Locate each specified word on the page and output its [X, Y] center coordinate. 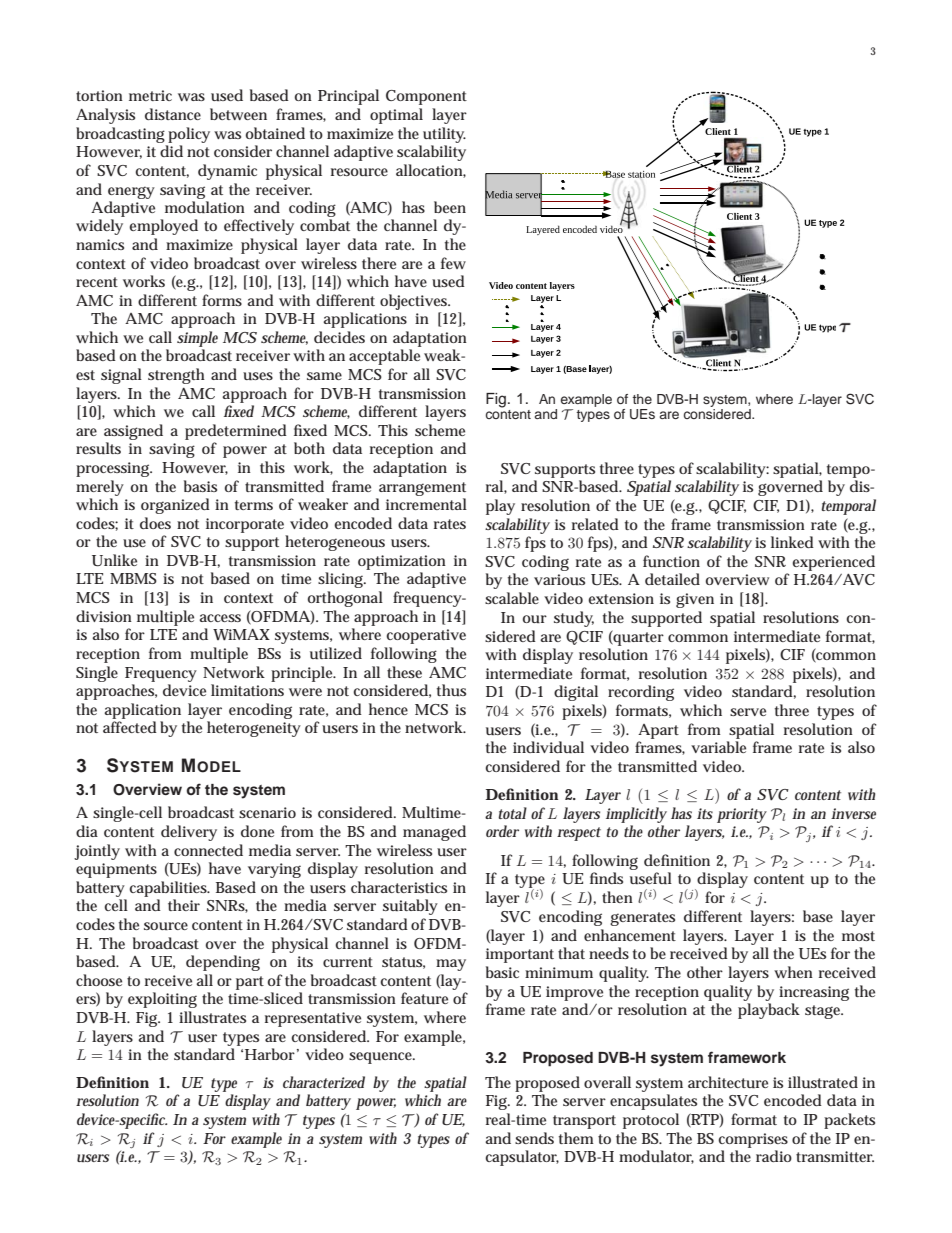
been [450, 207]
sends [534, 1138]
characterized [324, 1082]
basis [200, 486]
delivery [189, 833]
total [512, 813]
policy [189, 135]
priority [742, 815]
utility [444, 135]
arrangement [422, 489]
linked [792, 542]
